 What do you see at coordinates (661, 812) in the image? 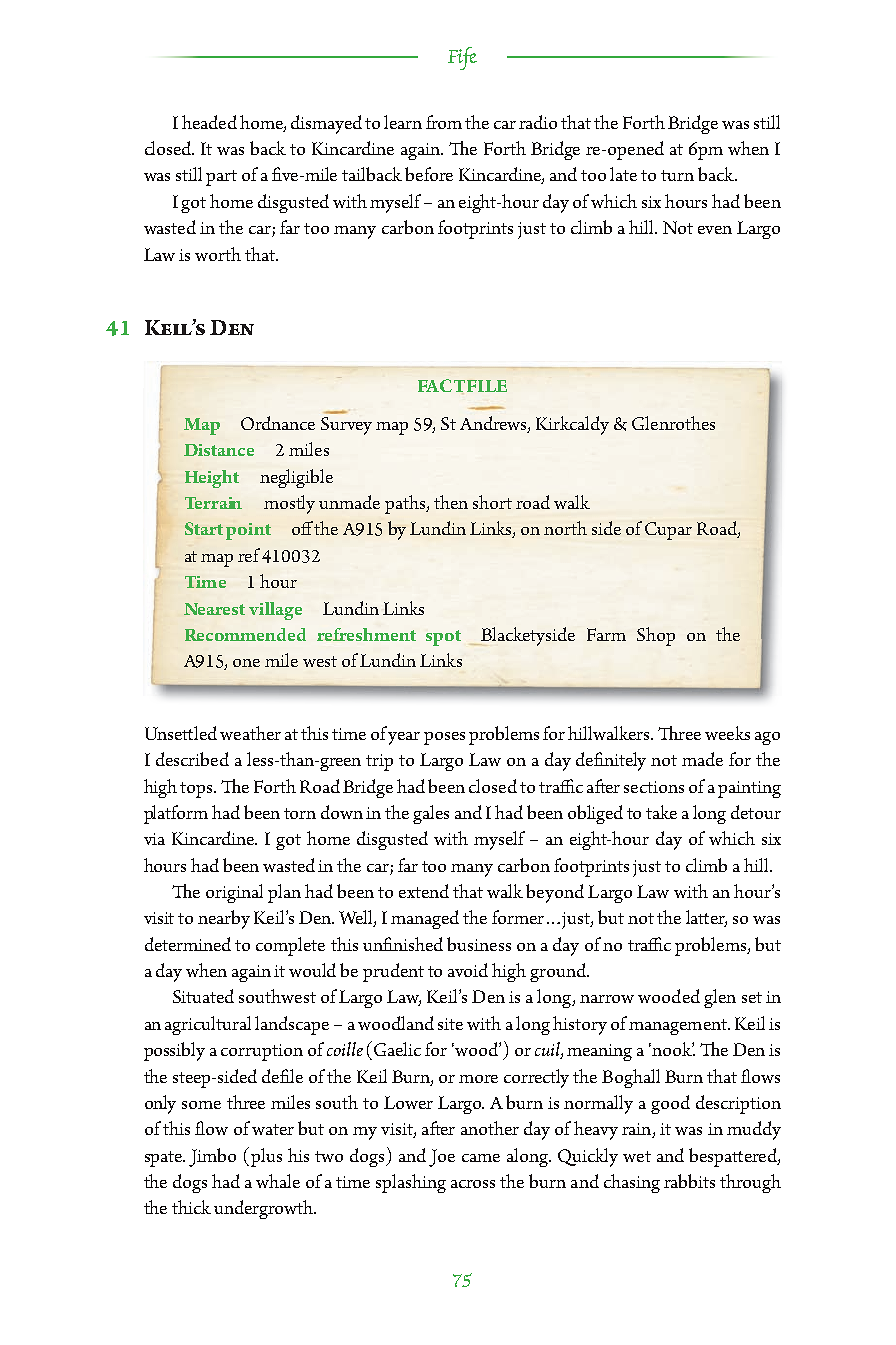
I see `take` at bounding box center [661, 812].
